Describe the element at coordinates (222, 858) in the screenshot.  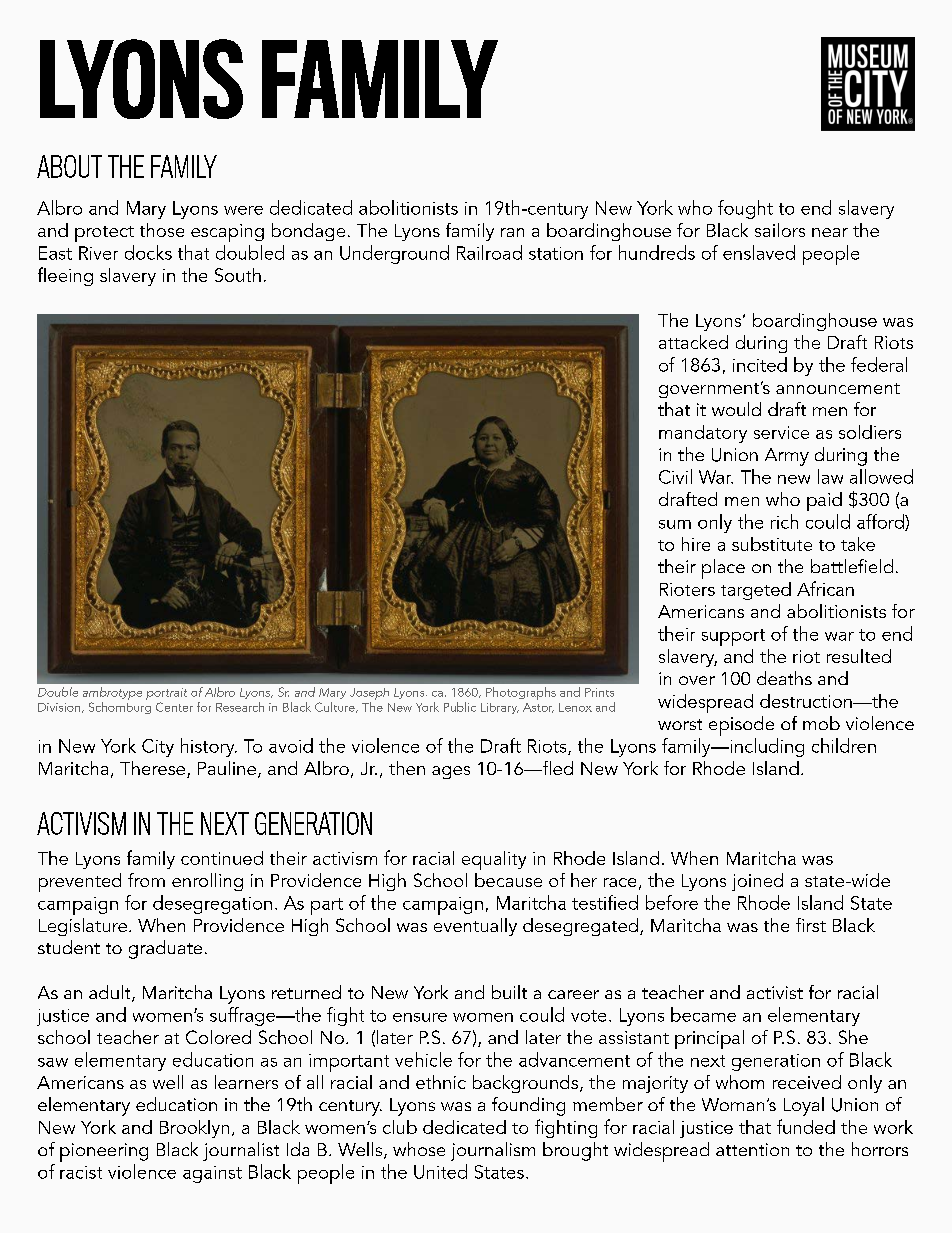
I see `continued` at that location.
